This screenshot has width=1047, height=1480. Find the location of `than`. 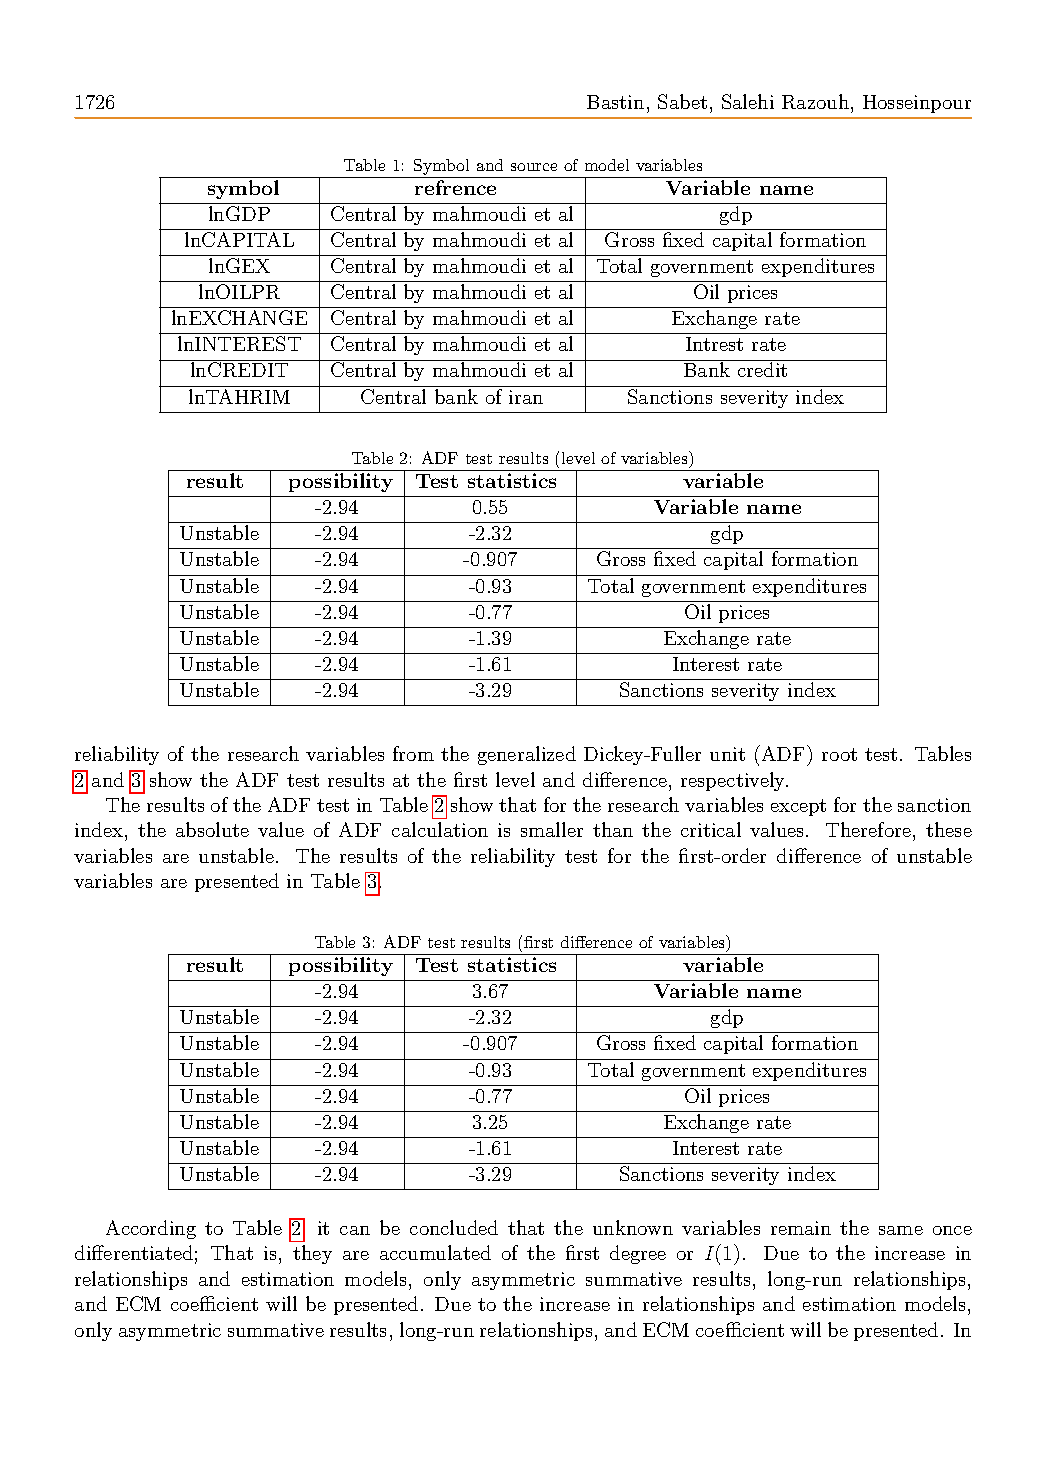

than is located at coordinates (613, 829).
